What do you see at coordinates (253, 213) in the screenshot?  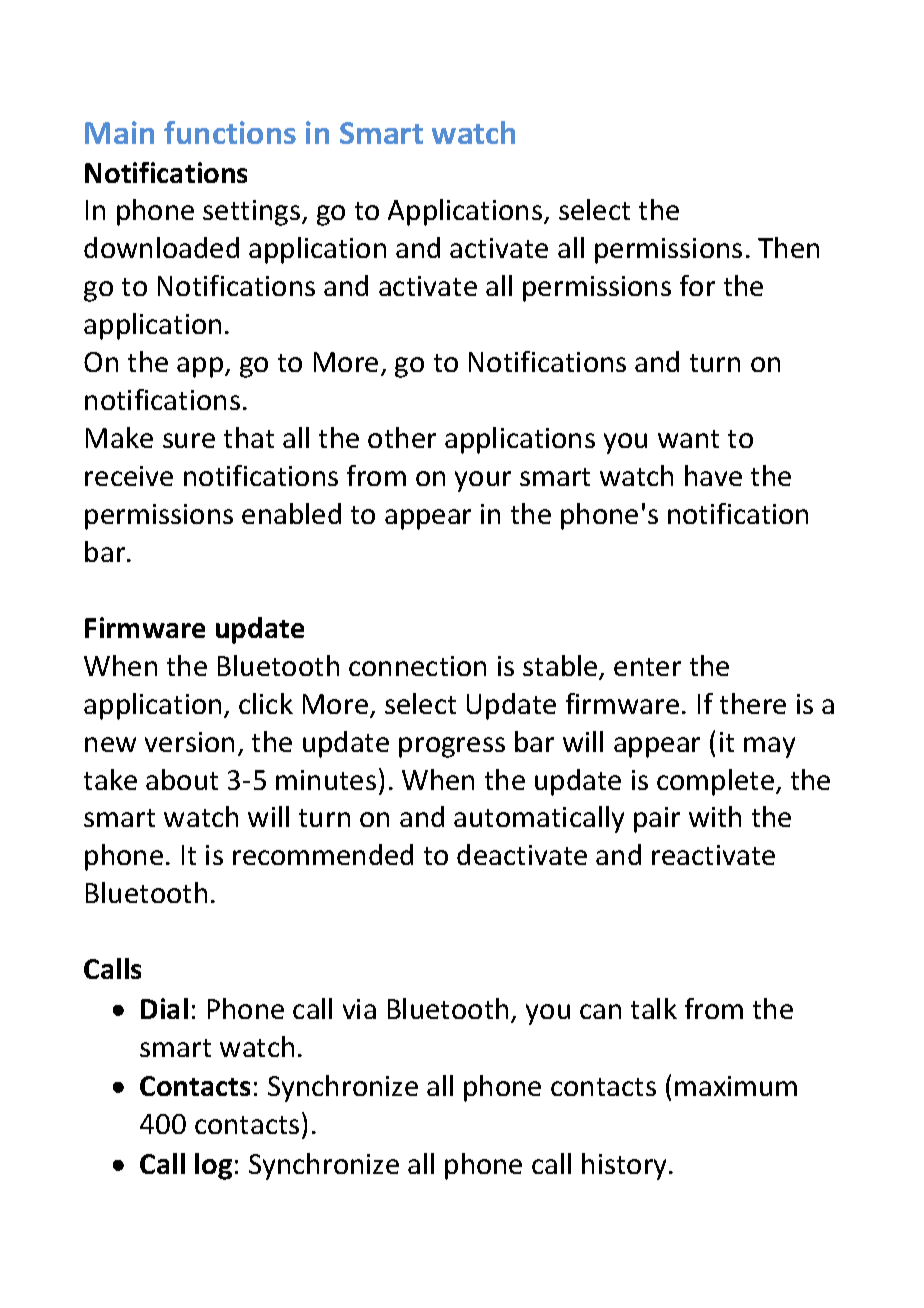 I see `settings` at bounding box center [253, 213].
